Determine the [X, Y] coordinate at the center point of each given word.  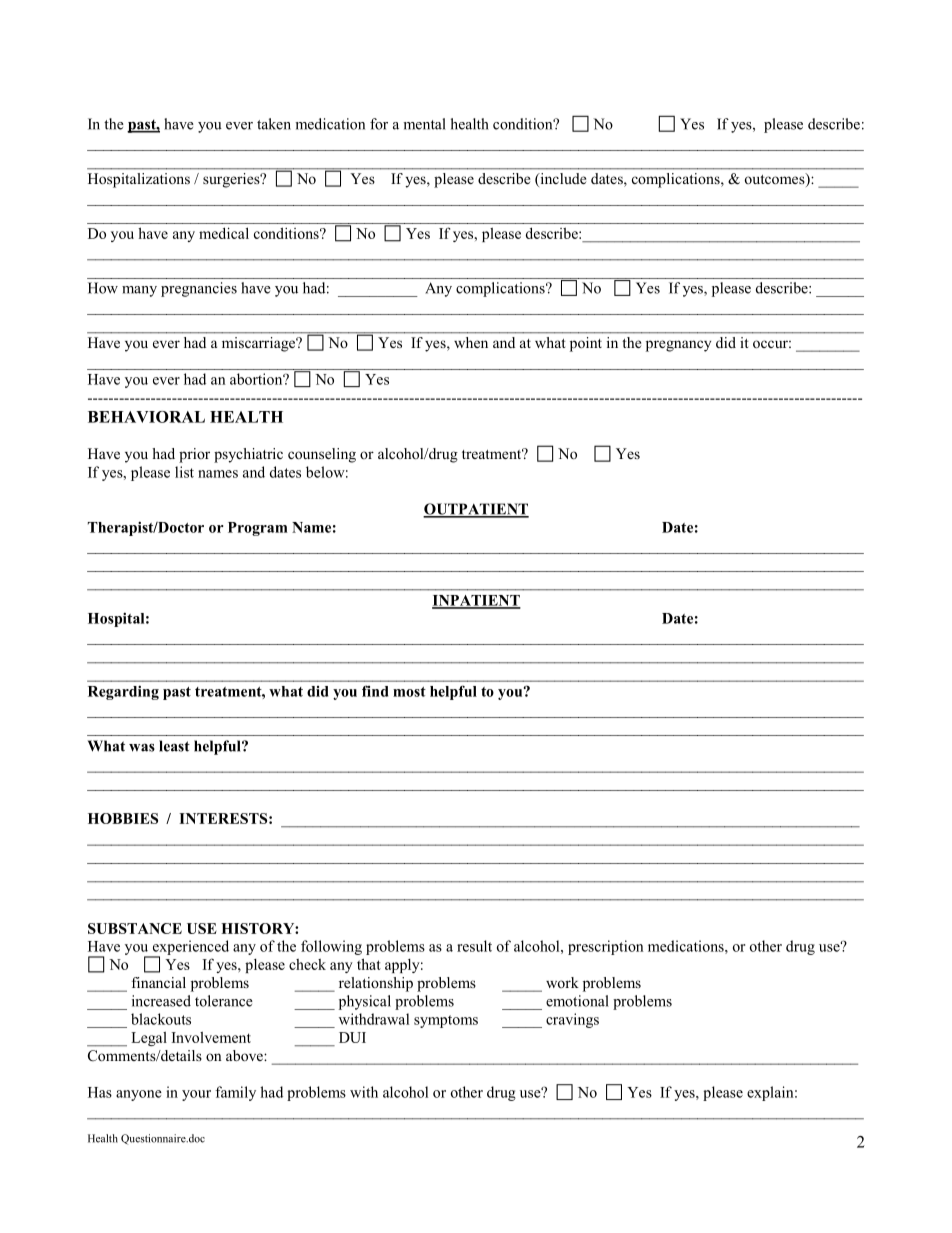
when [471, 342]
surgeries [232, 180]
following [331, 947]
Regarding [123, 692]
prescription [606, 947]
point [586, 344]
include [562, 180]
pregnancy [678, 346]
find [375, 691]
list [184, 472]
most [409, 692]
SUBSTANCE [135, 928]
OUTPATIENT [476, 510]
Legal [149, 1039]
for [379, 124]
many [139, 291]
